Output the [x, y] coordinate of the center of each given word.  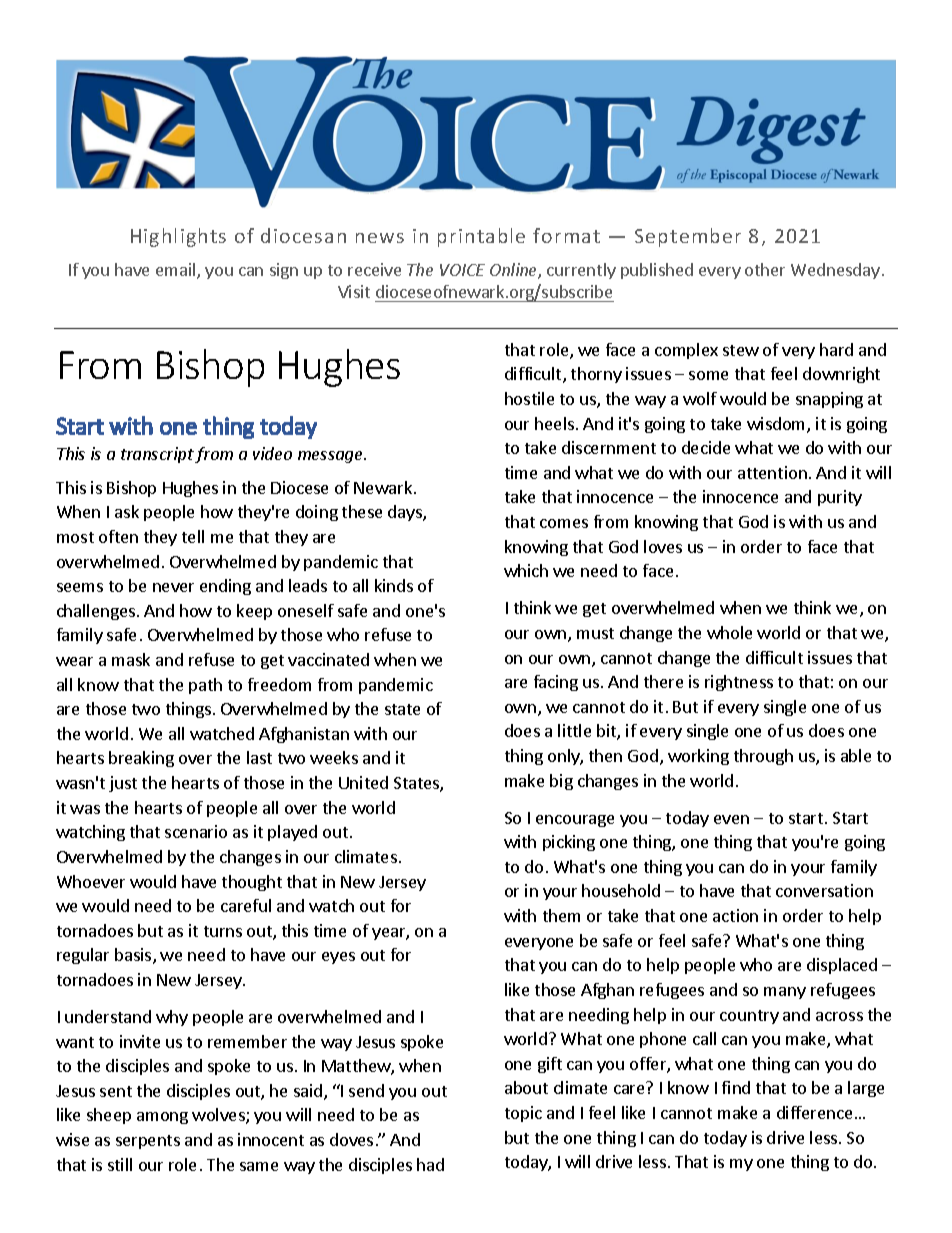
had [430, 1164]
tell [193, 536]
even [731, 819]
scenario [196, 831]
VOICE [462, 270]
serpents [148, 1142]
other [765, 269]
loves [663, 546]
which [526, 570]
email [177, 271]
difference [814, 1112]
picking [569, 843]
